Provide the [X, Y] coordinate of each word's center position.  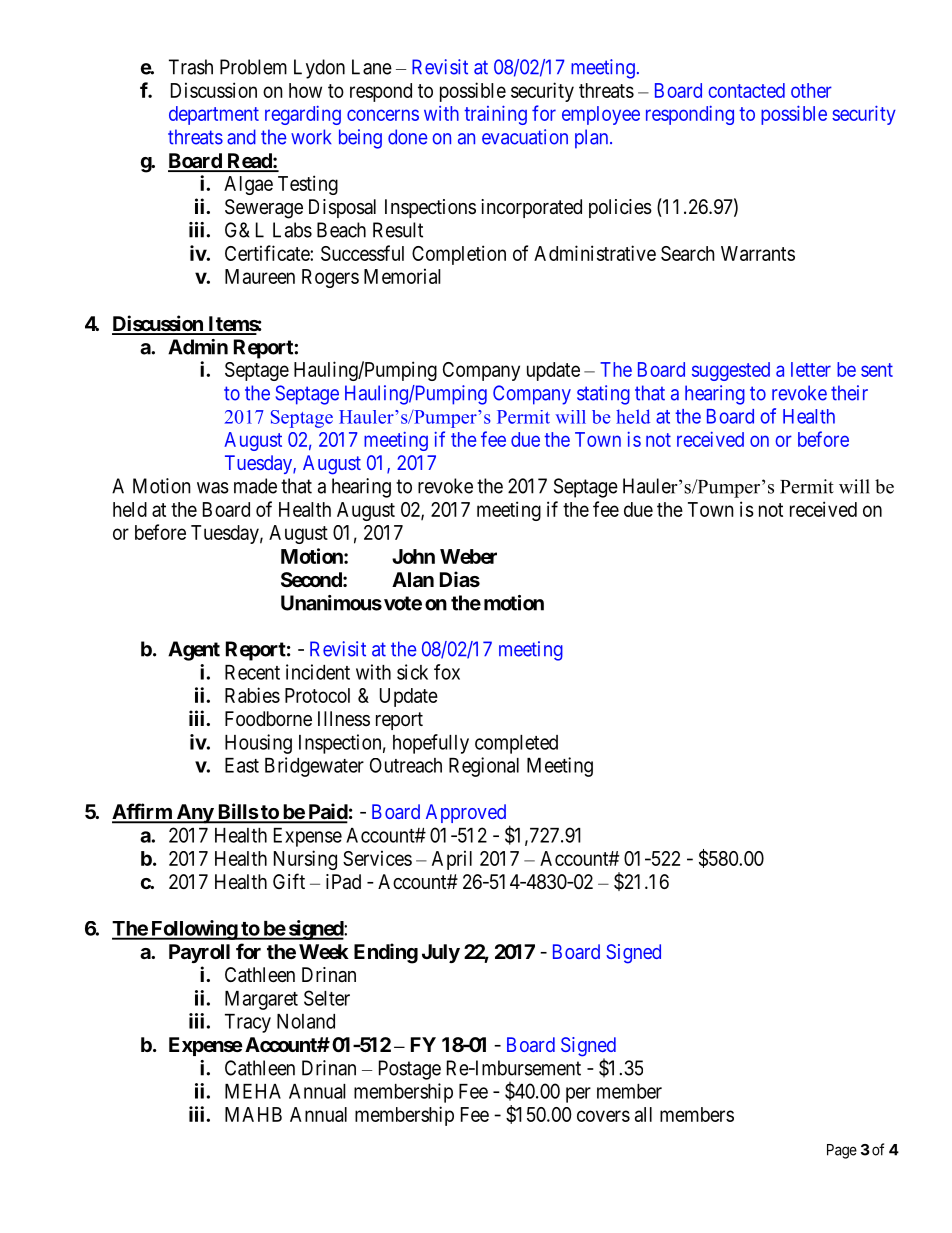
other [811, 90]
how [305, 90]
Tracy [248, 1023]
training [495, 115]
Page [842, 1151]
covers [603, 1116]
